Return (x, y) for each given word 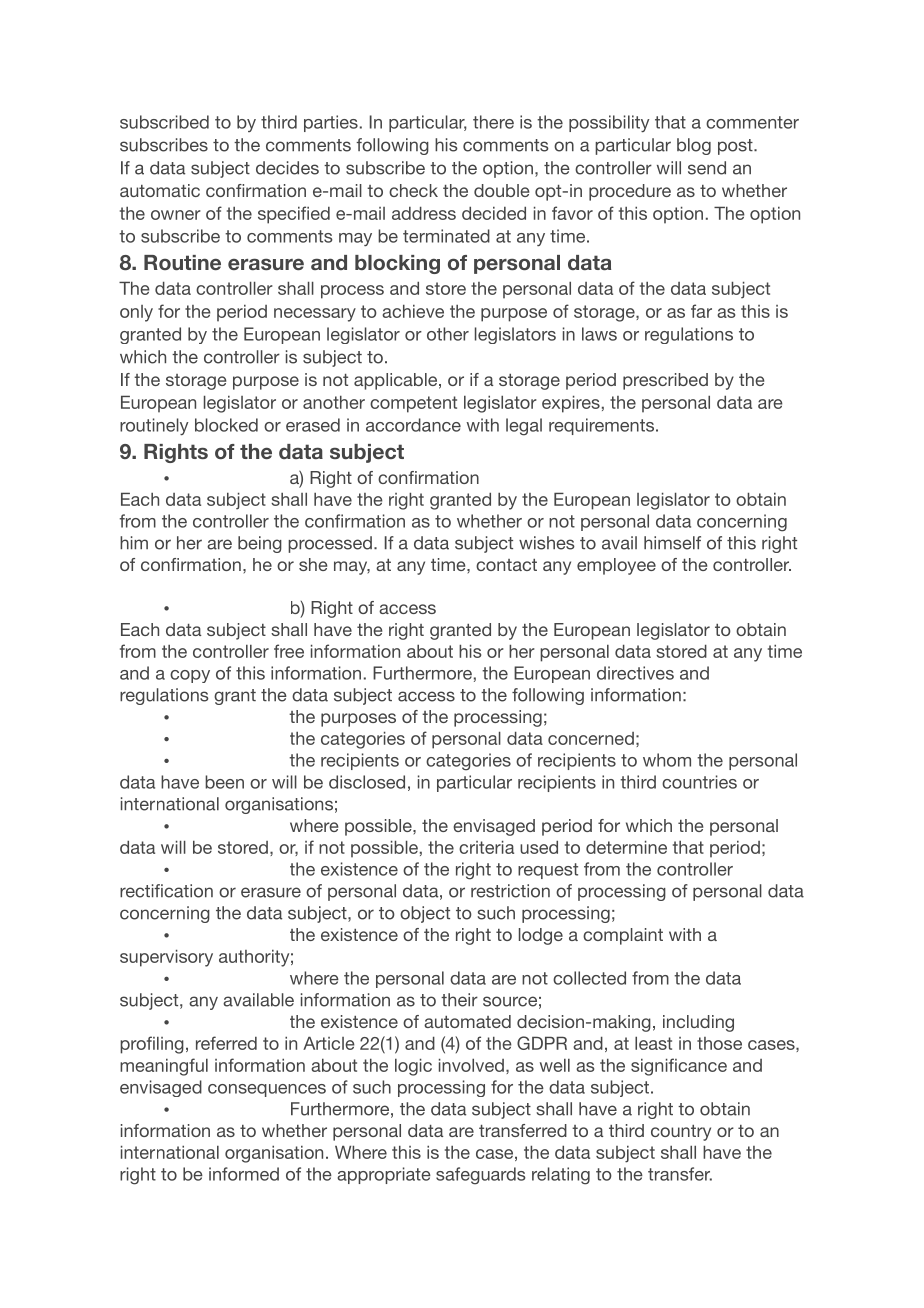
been (224, 782)
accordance (413, 425)
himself (672, 543)
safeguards (481, 1176)
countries (699, 782)
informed (244, 1174)
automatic (160, 190)
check (413, 190)
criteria (486, 847)
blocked (226, 425)
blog (694, 146)
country (681, 1133)
